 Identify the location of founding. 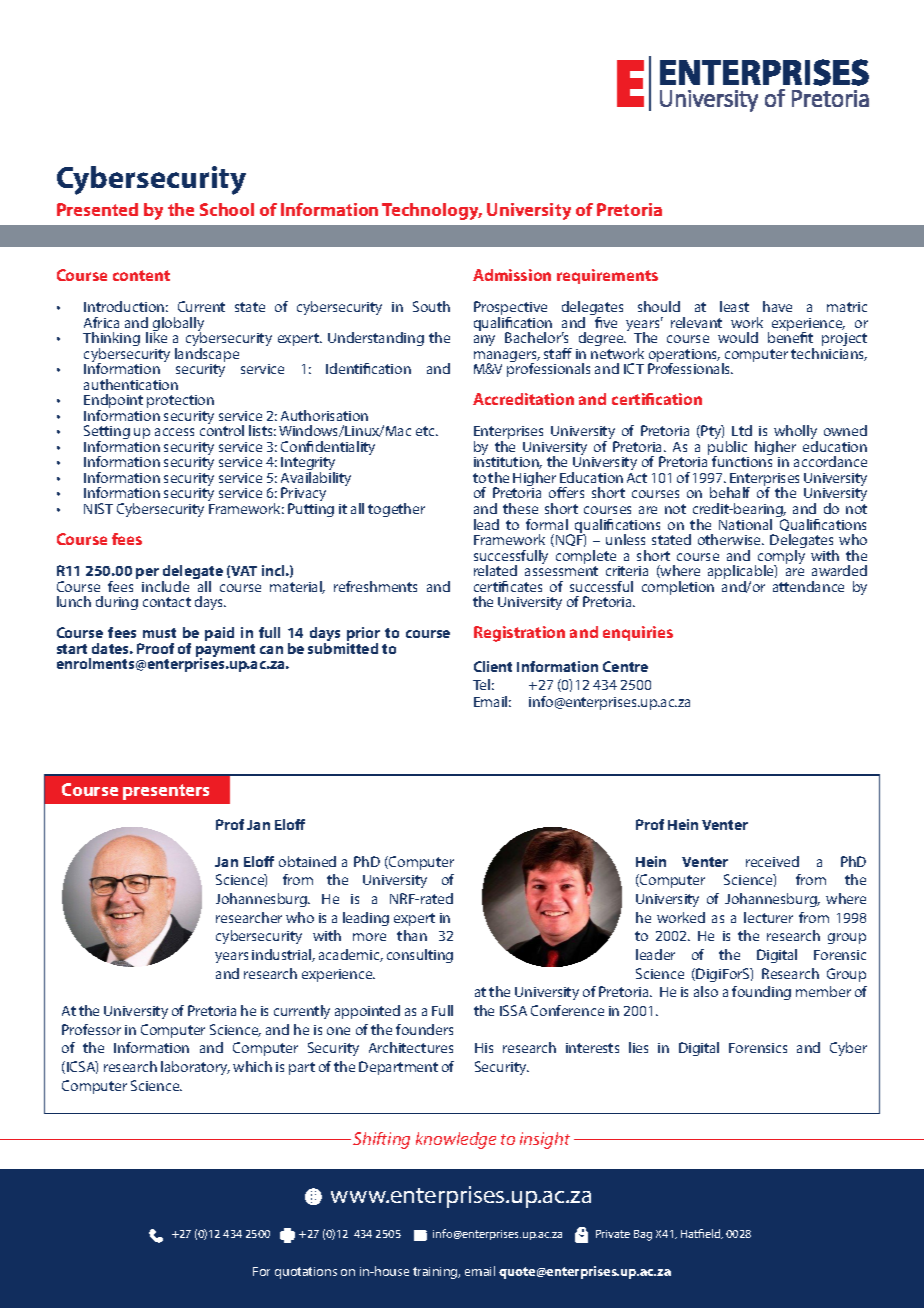
(761, 993).
